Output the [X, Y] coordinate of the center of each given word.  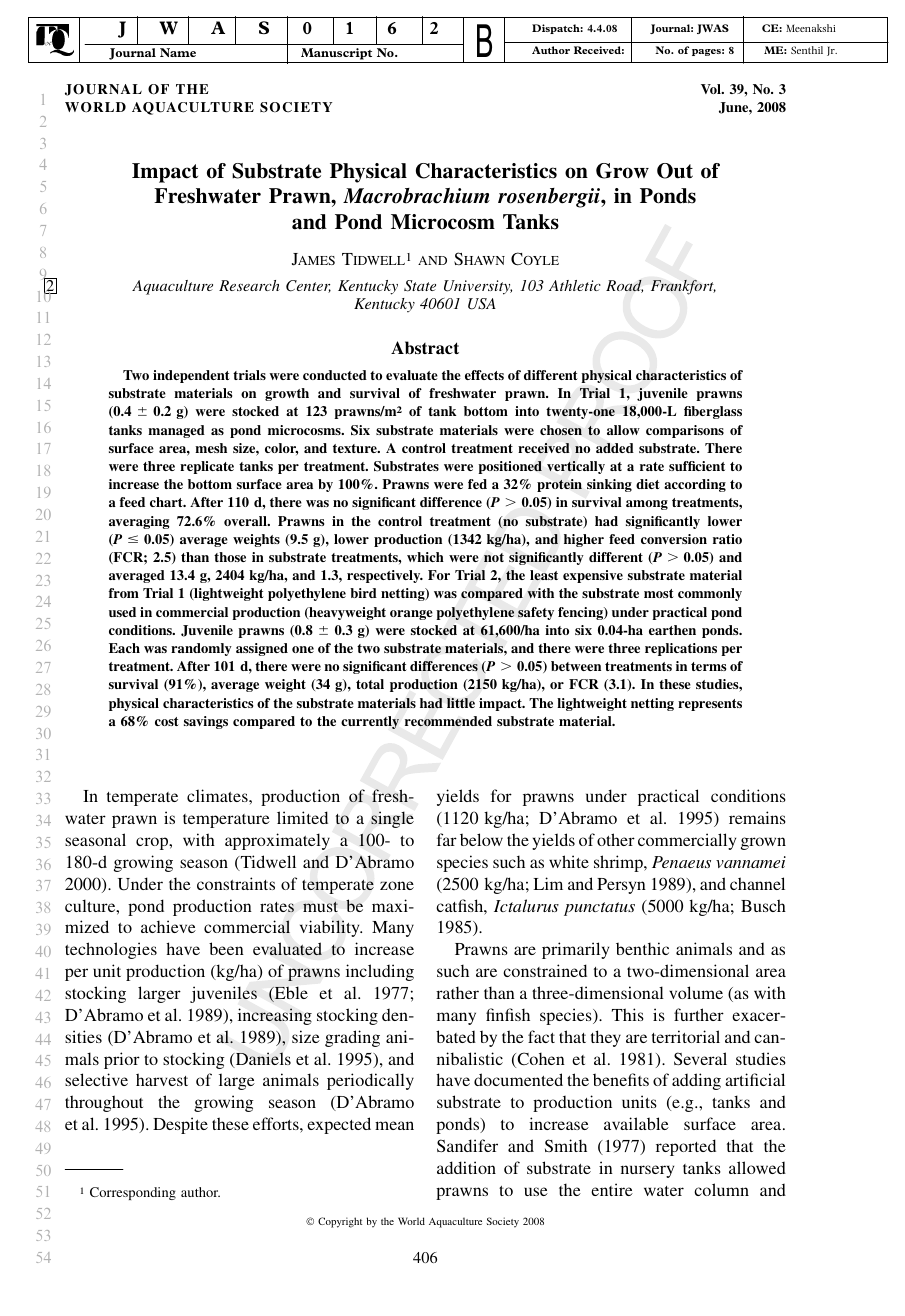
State [420, 286]
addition [466, 1167]
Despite [180, 1125]
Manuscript [337, 55]
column [721, 1189]
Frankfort [683, 287]
